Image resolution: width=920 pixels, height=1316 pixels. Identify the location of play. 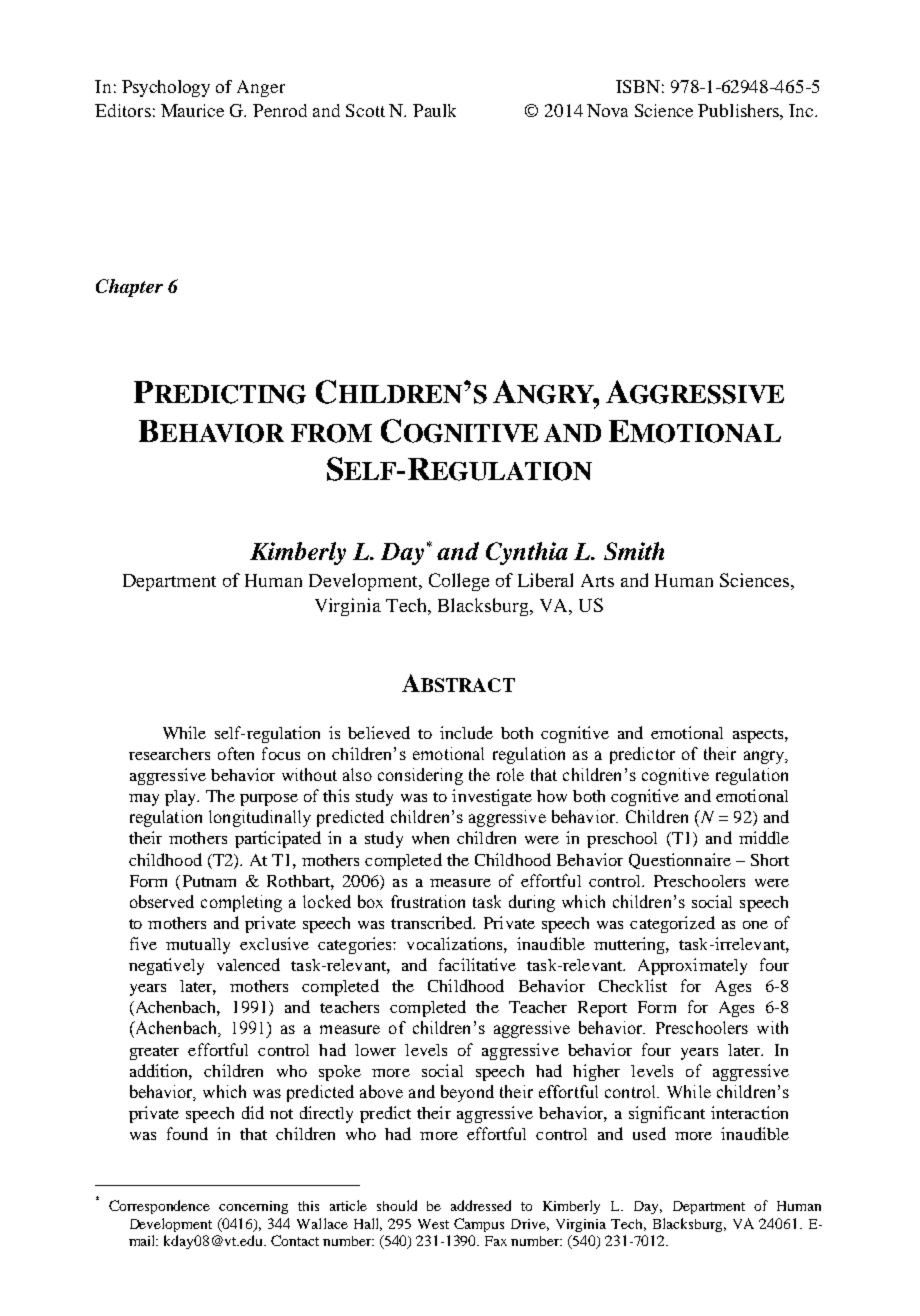
(182, 798).
